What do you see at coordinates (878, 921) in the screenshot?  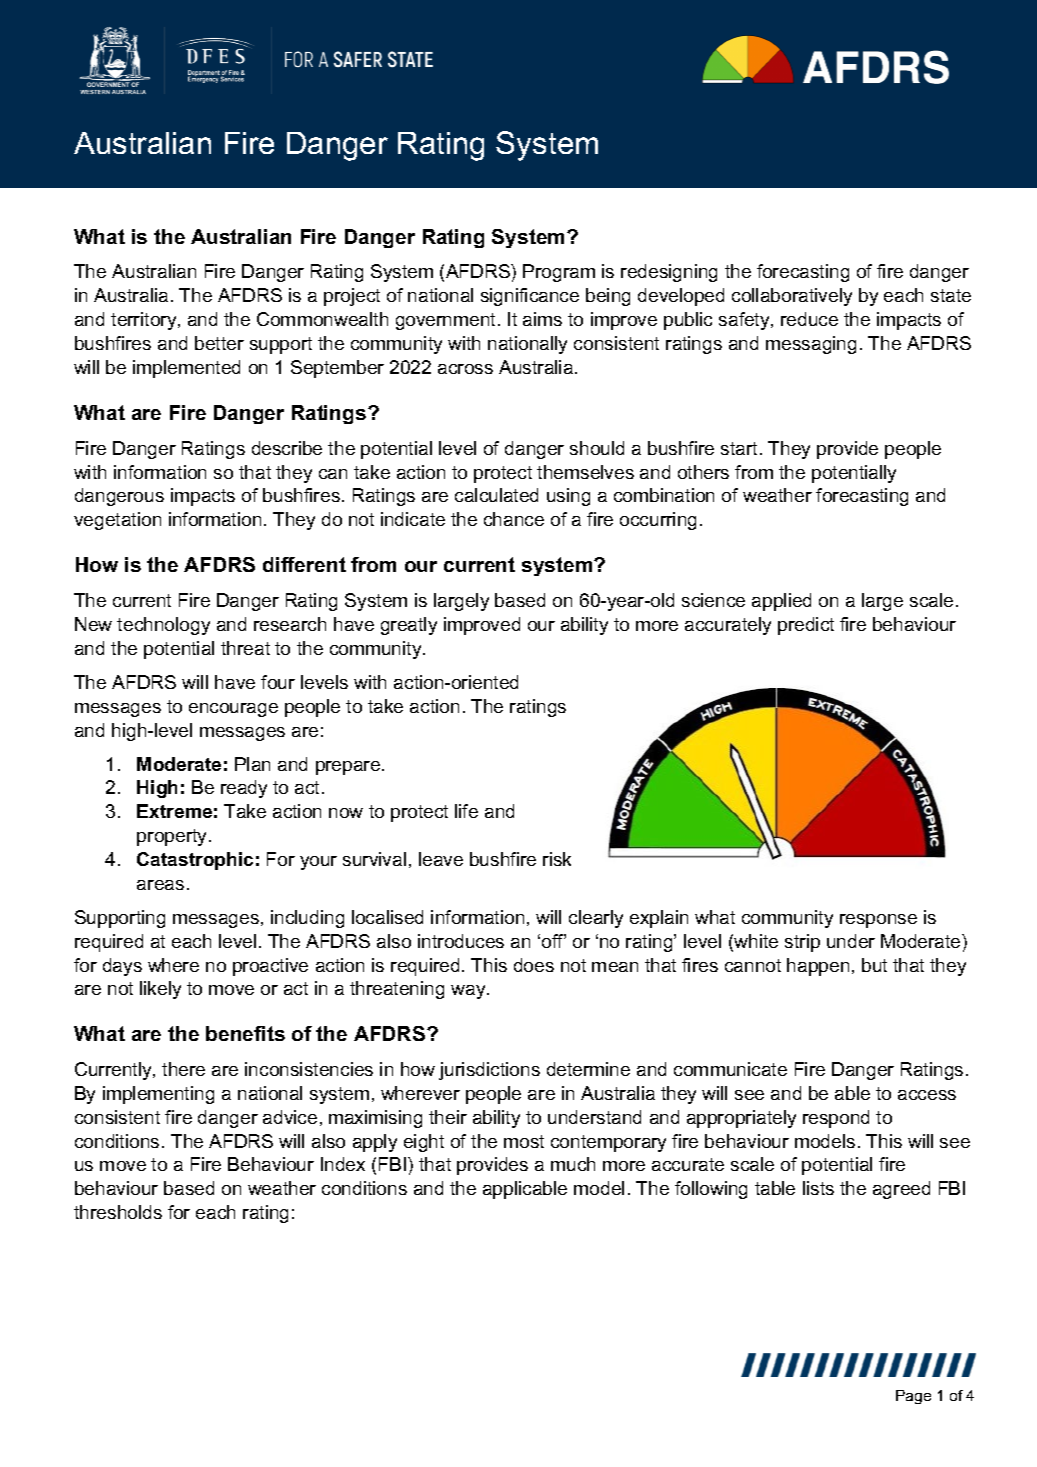 I see `response` at bounding box center [878, 921].
